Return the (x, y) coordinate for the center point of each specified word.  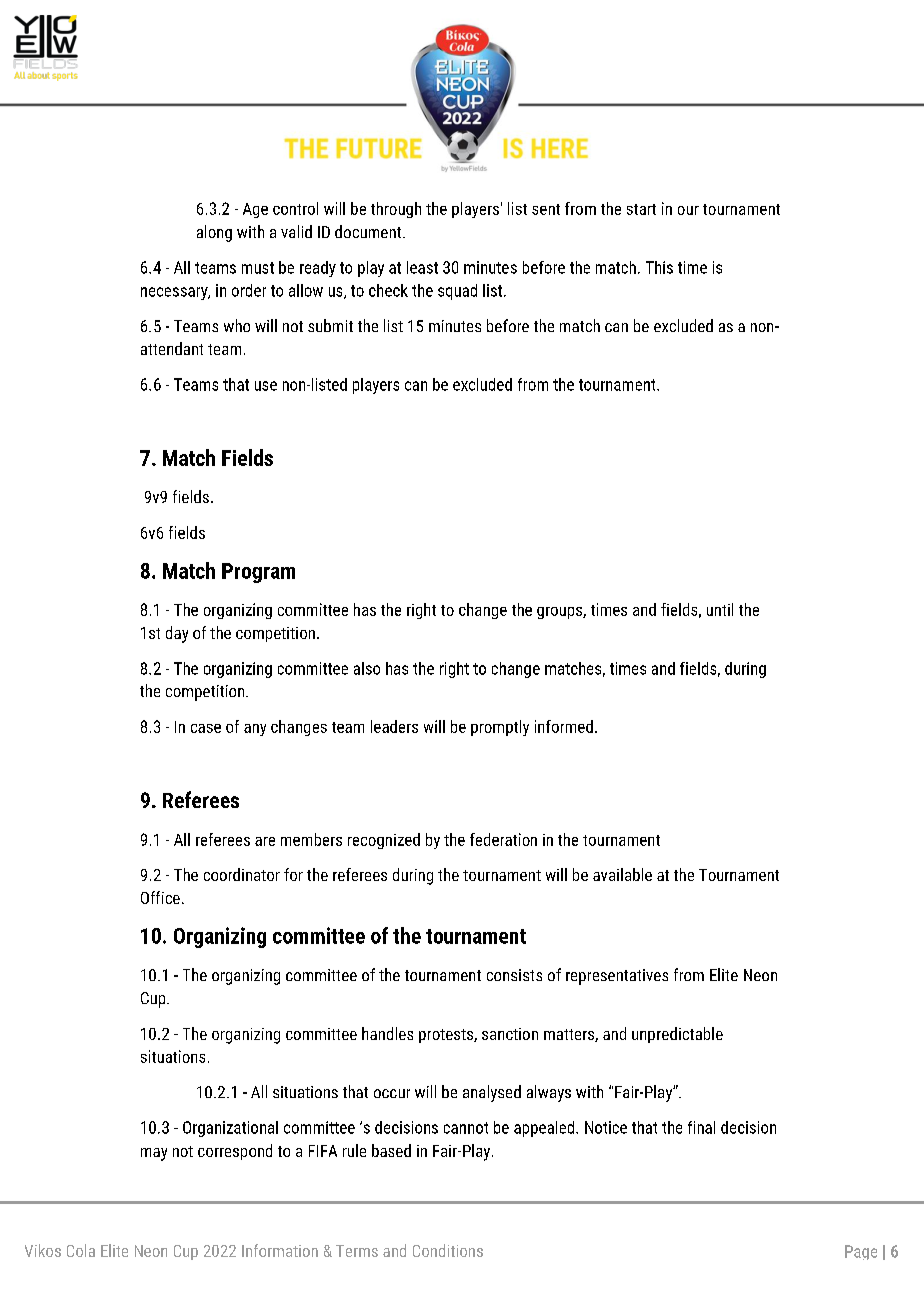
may (154, 1154)
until (720, 609)
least (422, 267)
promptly (500, 728)
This (659, 267)
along (214, 233)
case (206, 728)
